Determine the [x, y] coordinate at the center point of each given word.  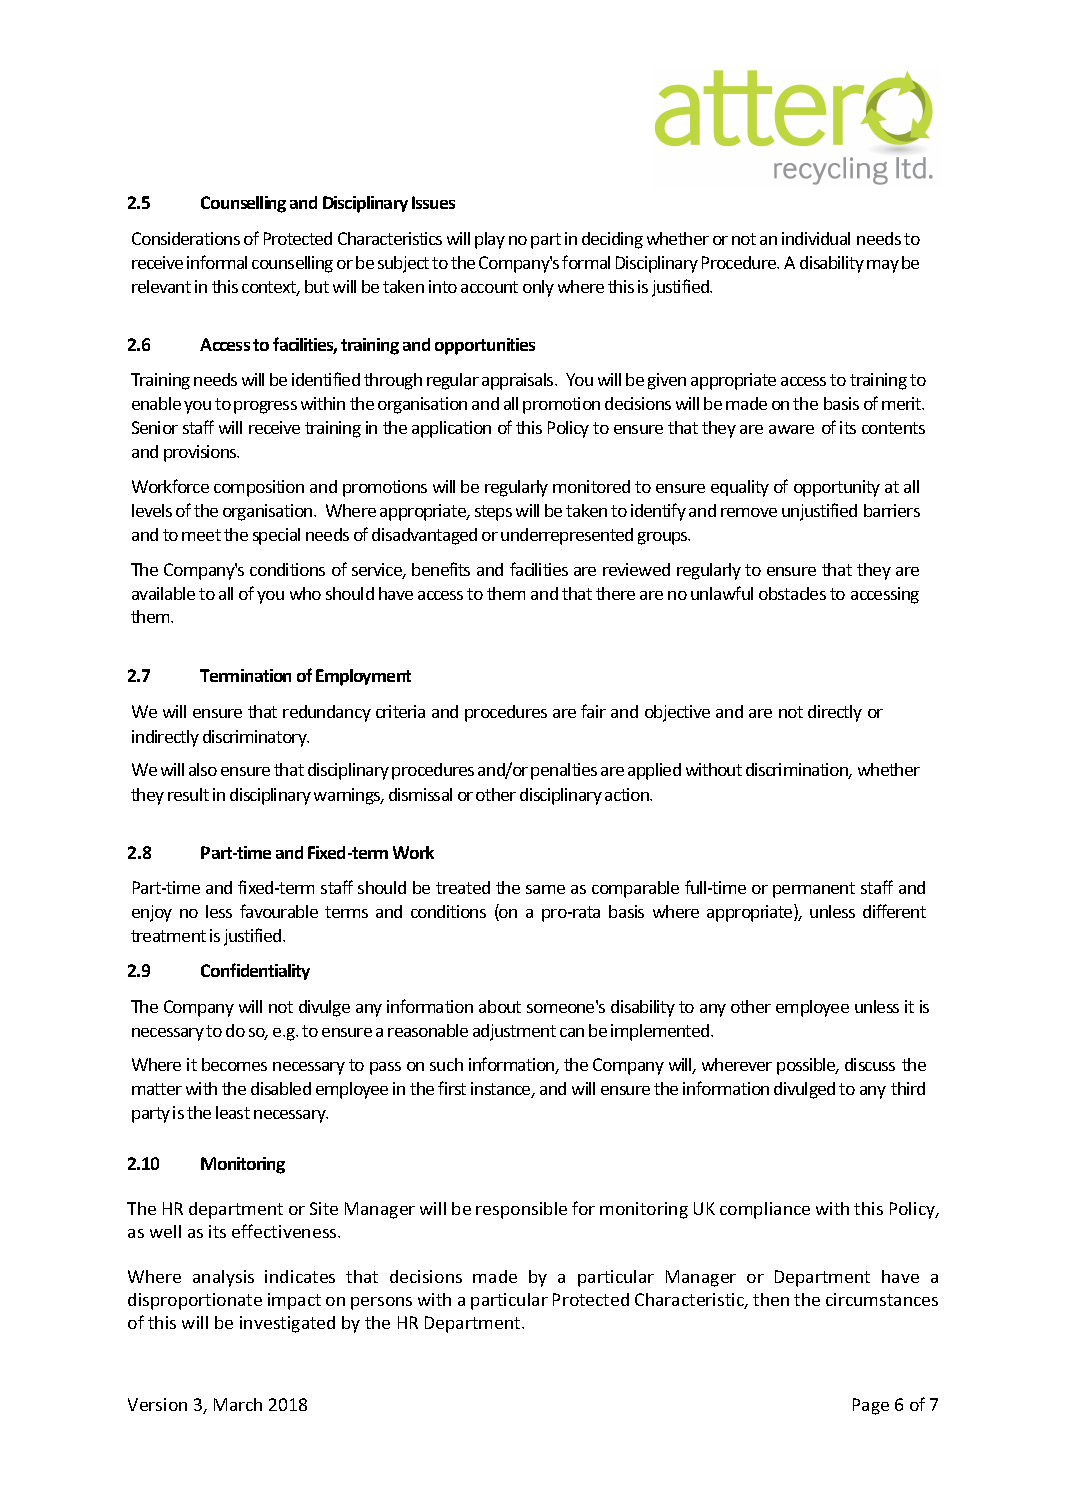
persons [381, 1303]
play [490, 240]
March [238, 1404]
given [667, 381]
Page [871, 1406]
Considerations [186, 238]
